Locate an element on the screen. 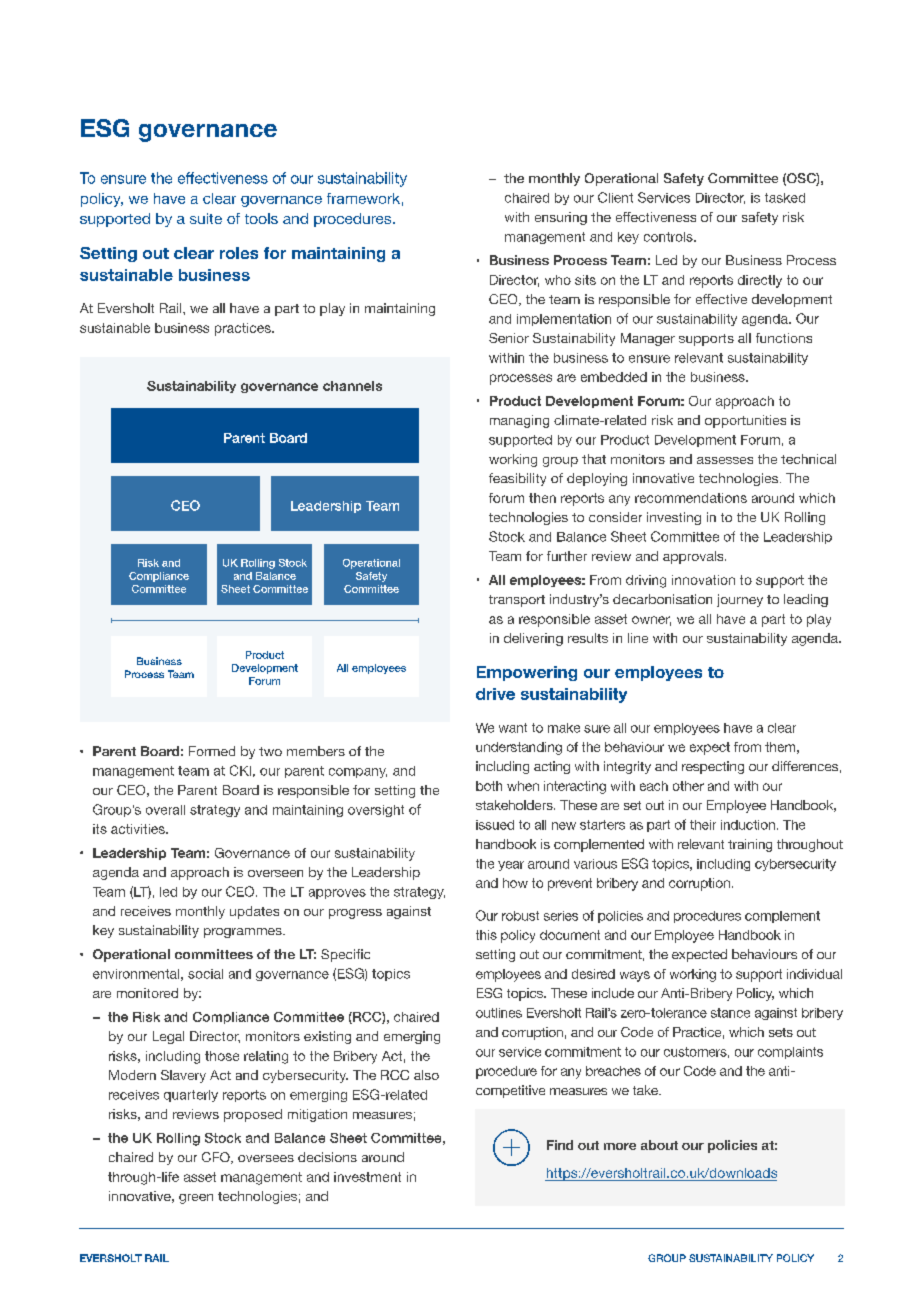  Find is located at coordinates (560, 1145).
